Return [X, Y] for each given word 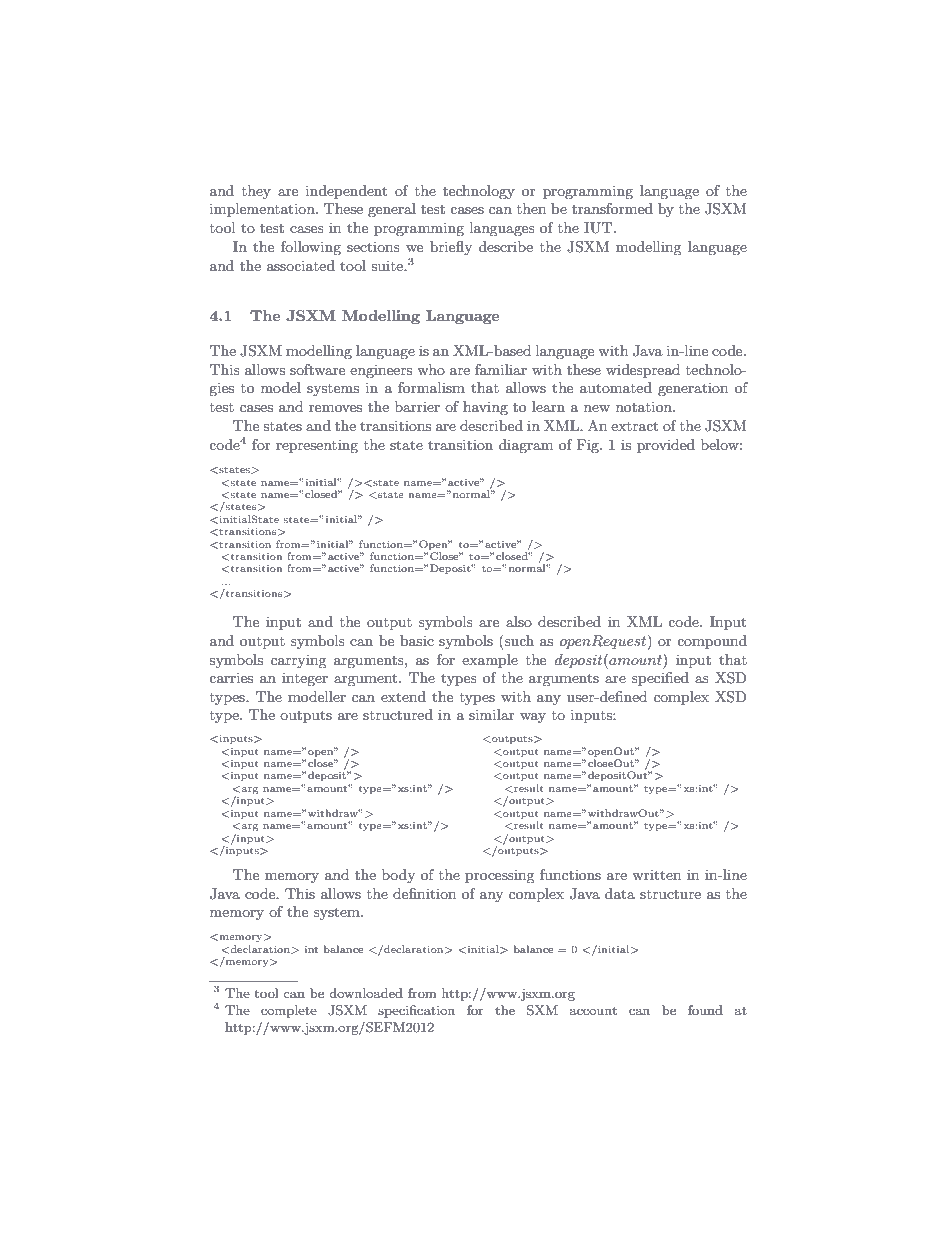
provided [666, 446]
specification [416, 1011]
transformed [612, 208]
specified [660, 679]
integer [305, 679]
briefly [451, 248]
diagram [526, 446]
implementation [263, 210]
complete [289, 1011]
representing [317, 446]
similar [492, 714]
